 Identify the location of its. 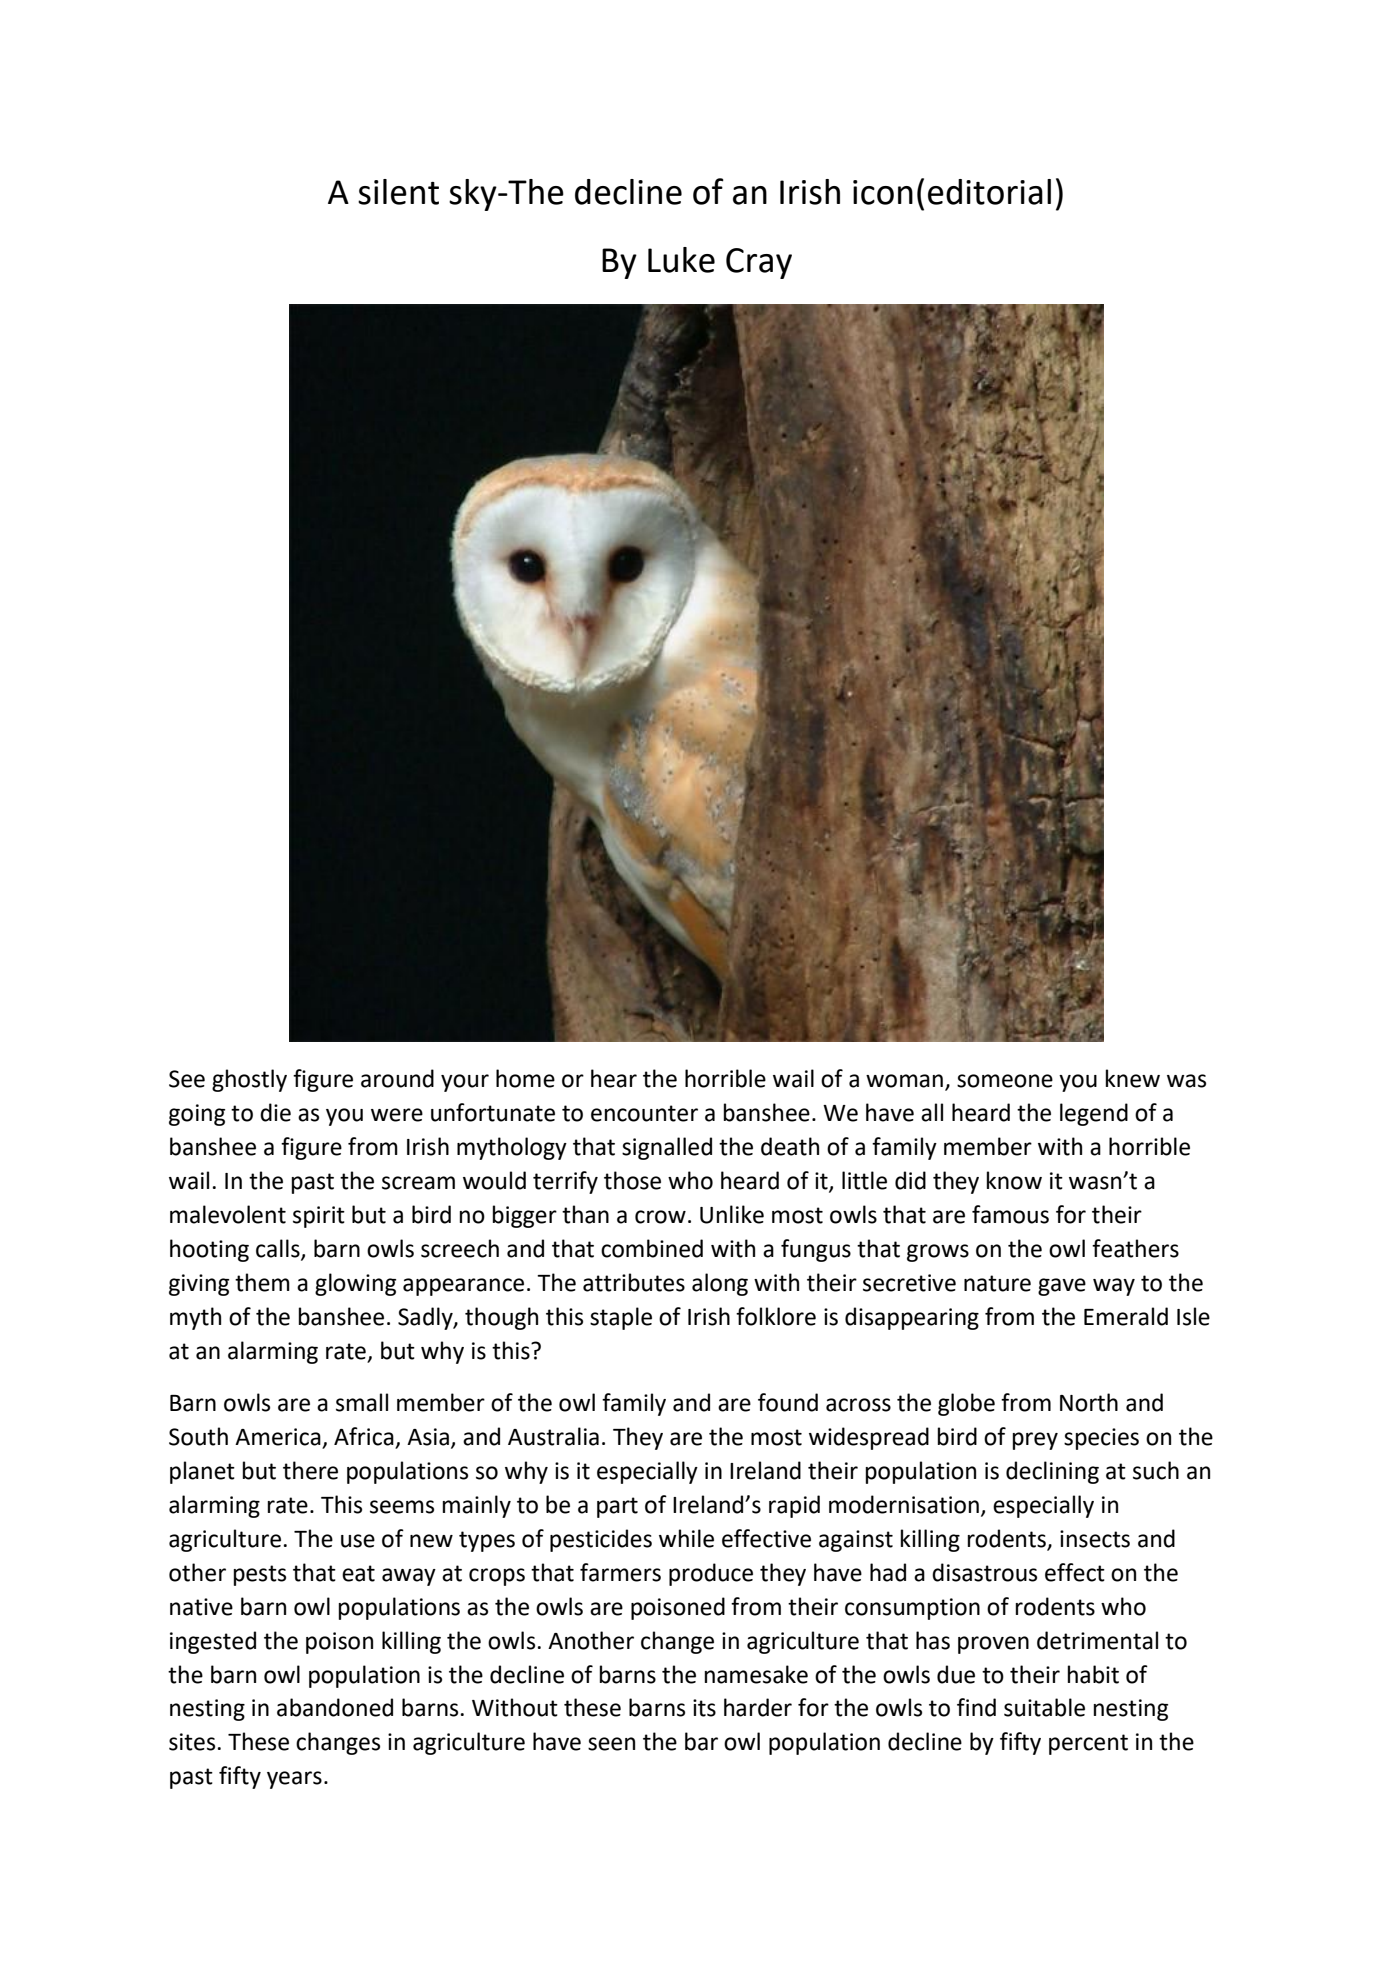
(704, 1708).
